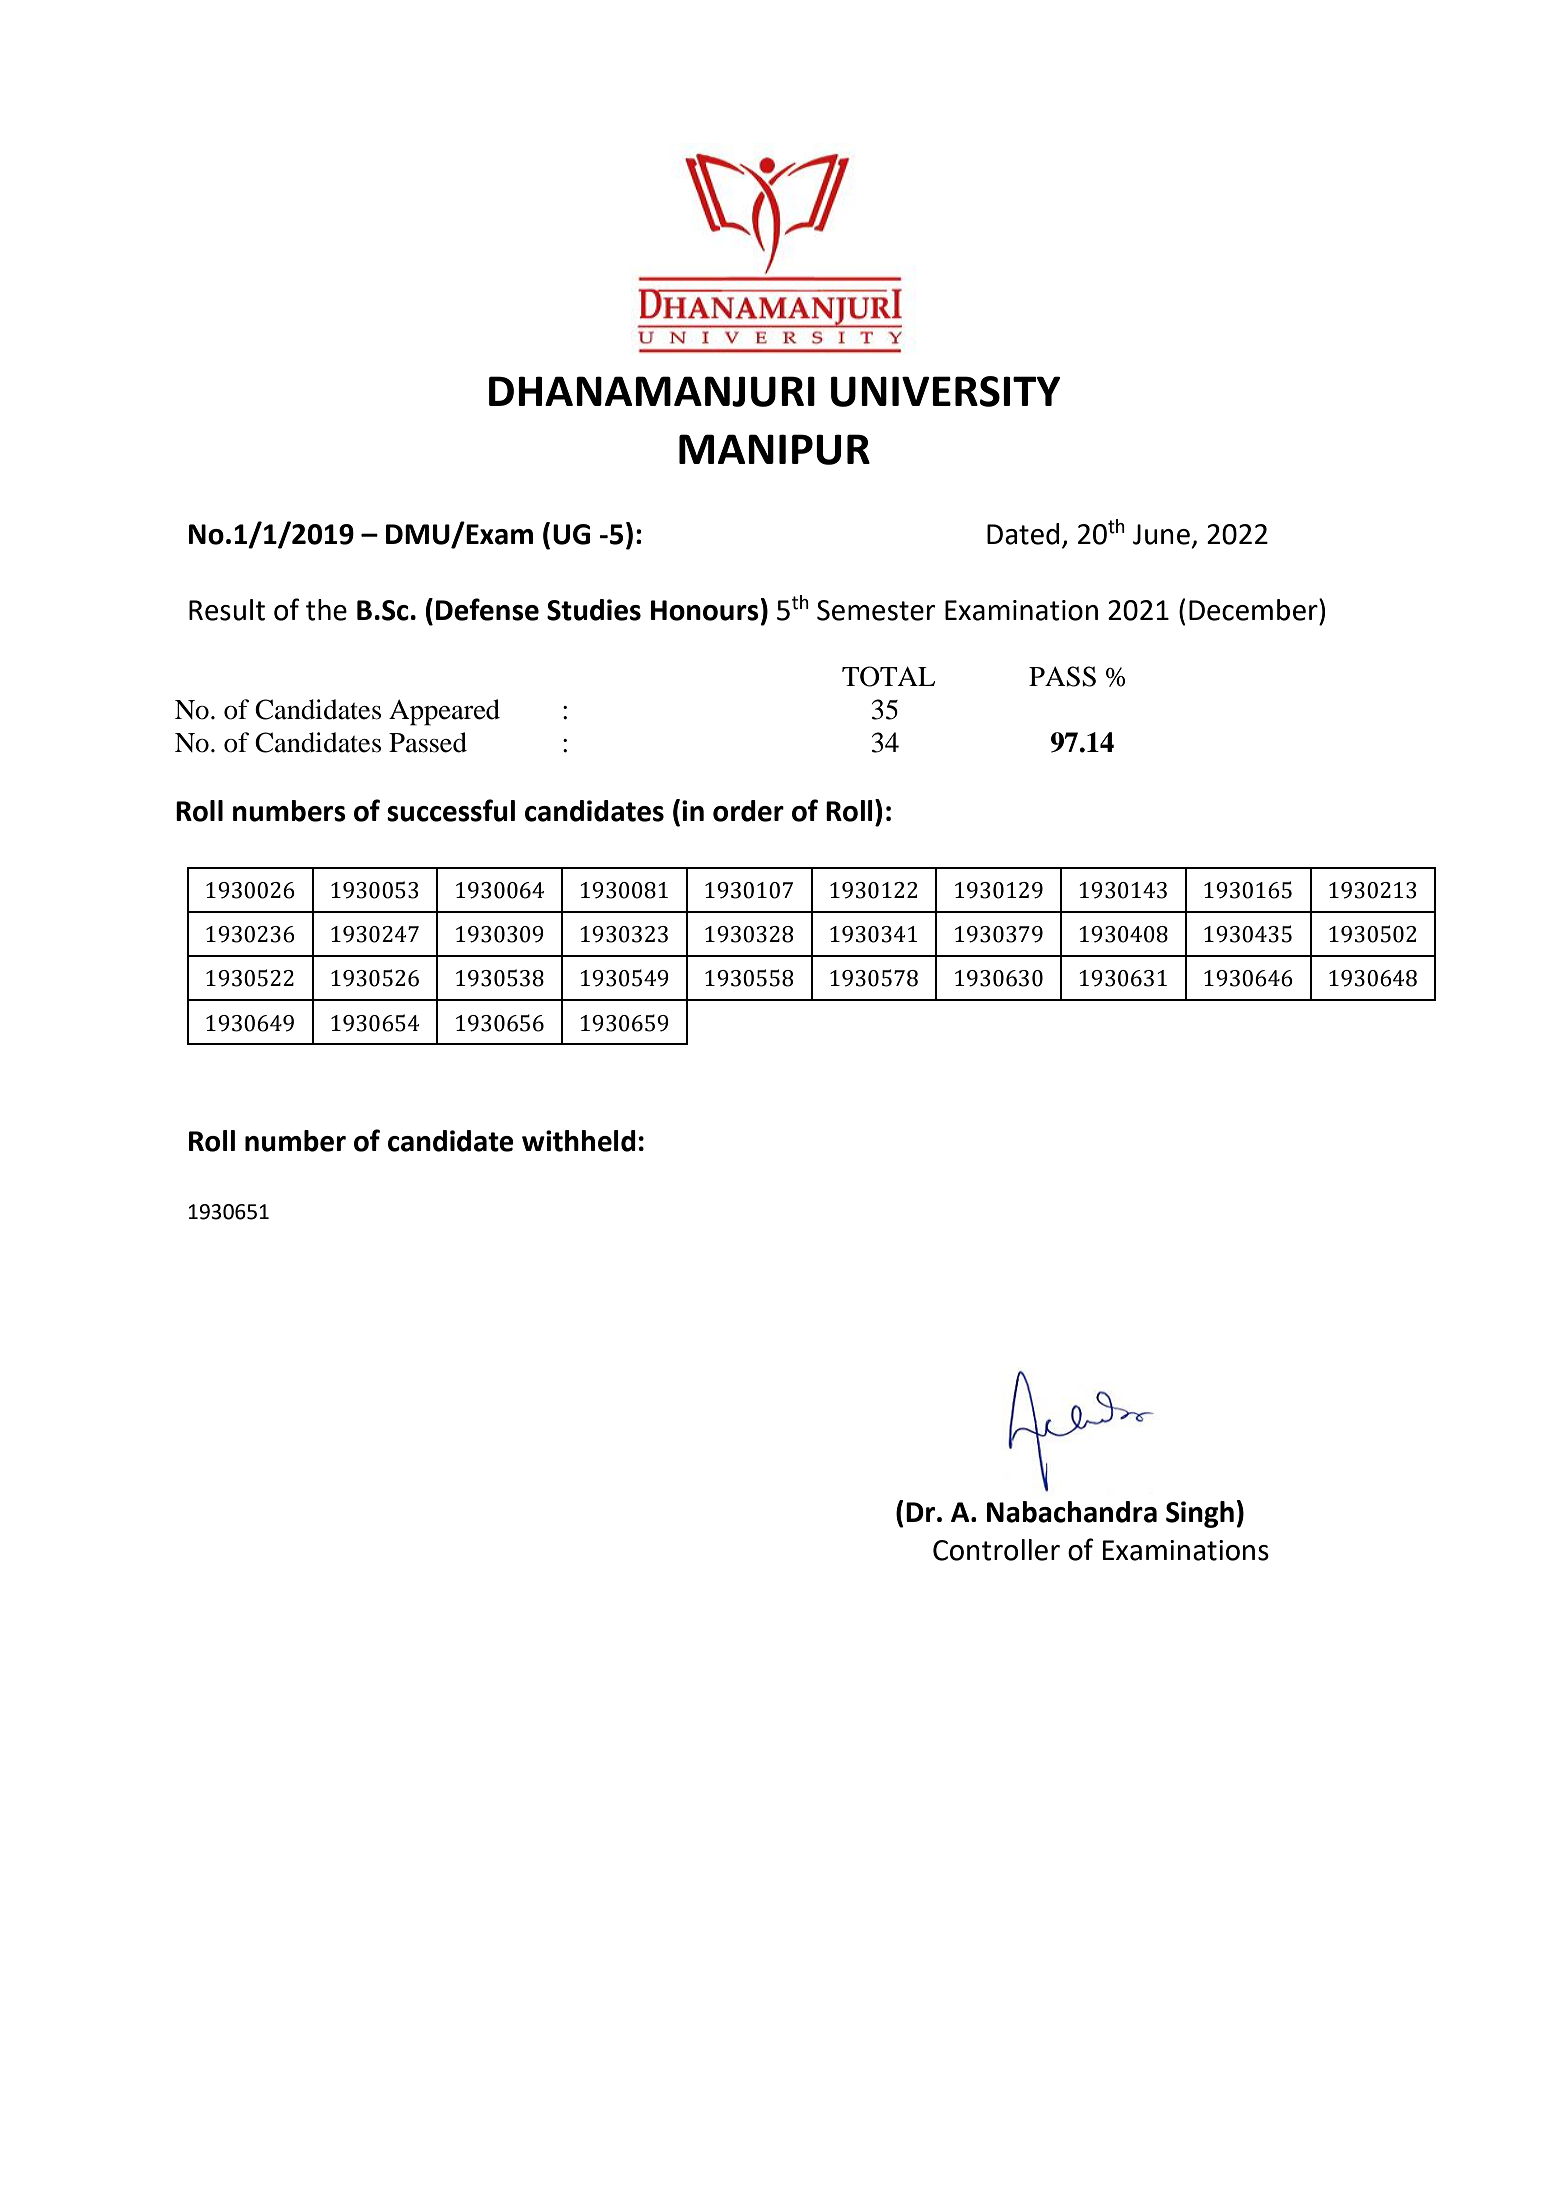  I want to click on June, so click(1161, 534).
